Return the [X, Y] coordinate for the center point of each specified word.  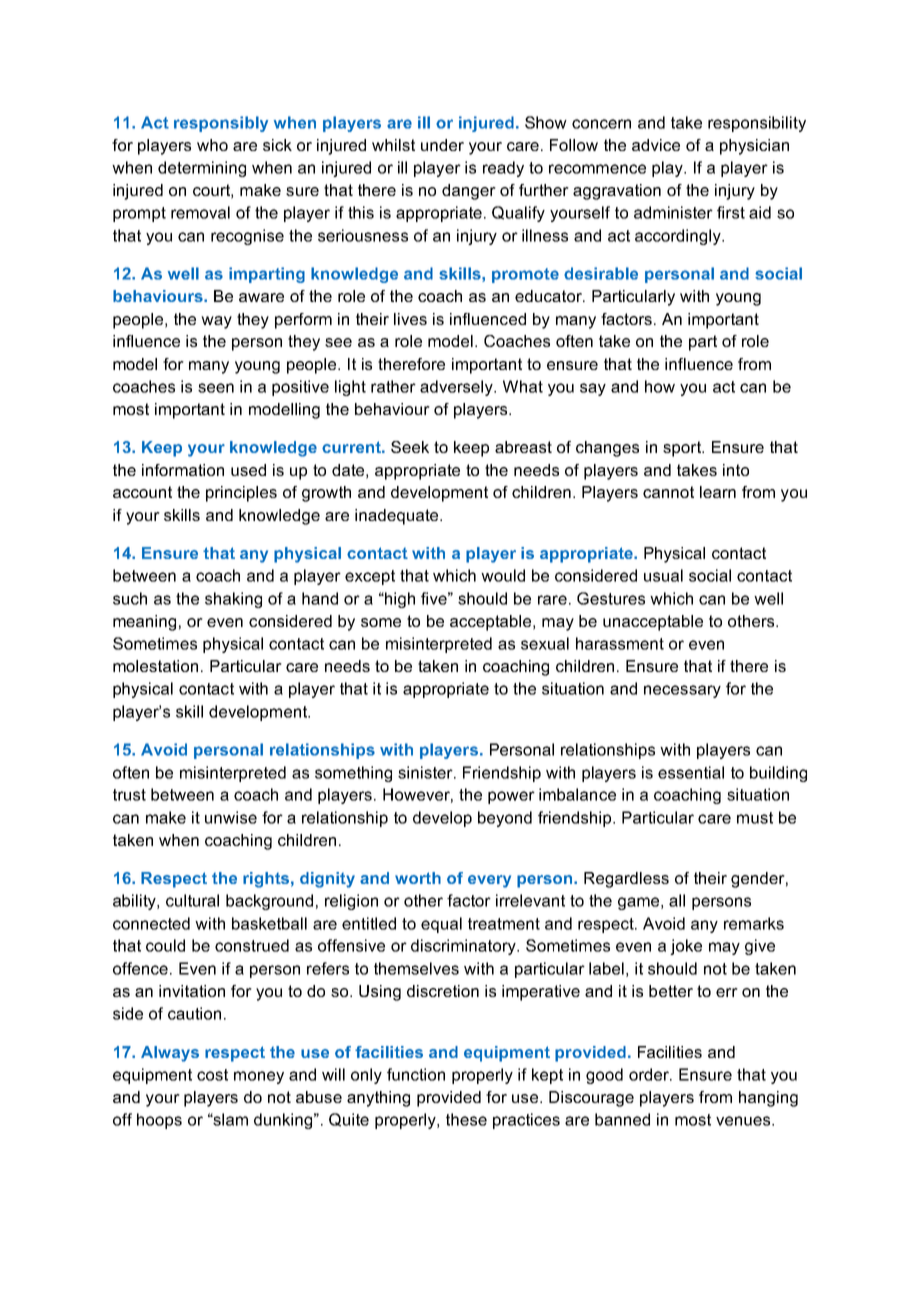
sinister [426, 772]
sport [683, 449]
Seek [410, 447]
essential [691, 772]
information [183, 470]
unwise [231, 817]
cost [212, 1075]
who [212, 145]
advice [656, 145]
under [442, 145]
